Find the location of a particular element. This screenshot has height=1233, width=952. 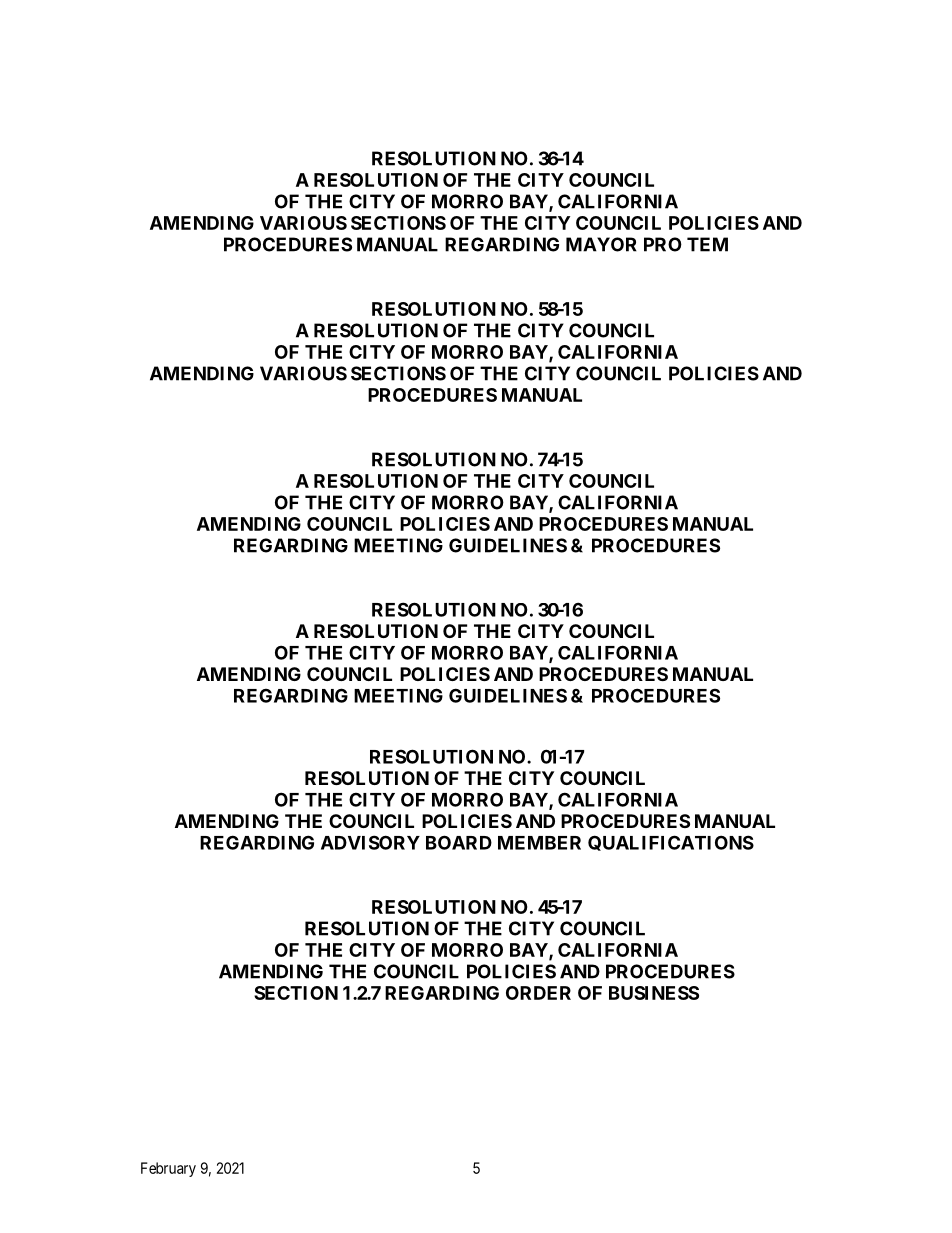

TEM is located at coordinates (707, 244).
